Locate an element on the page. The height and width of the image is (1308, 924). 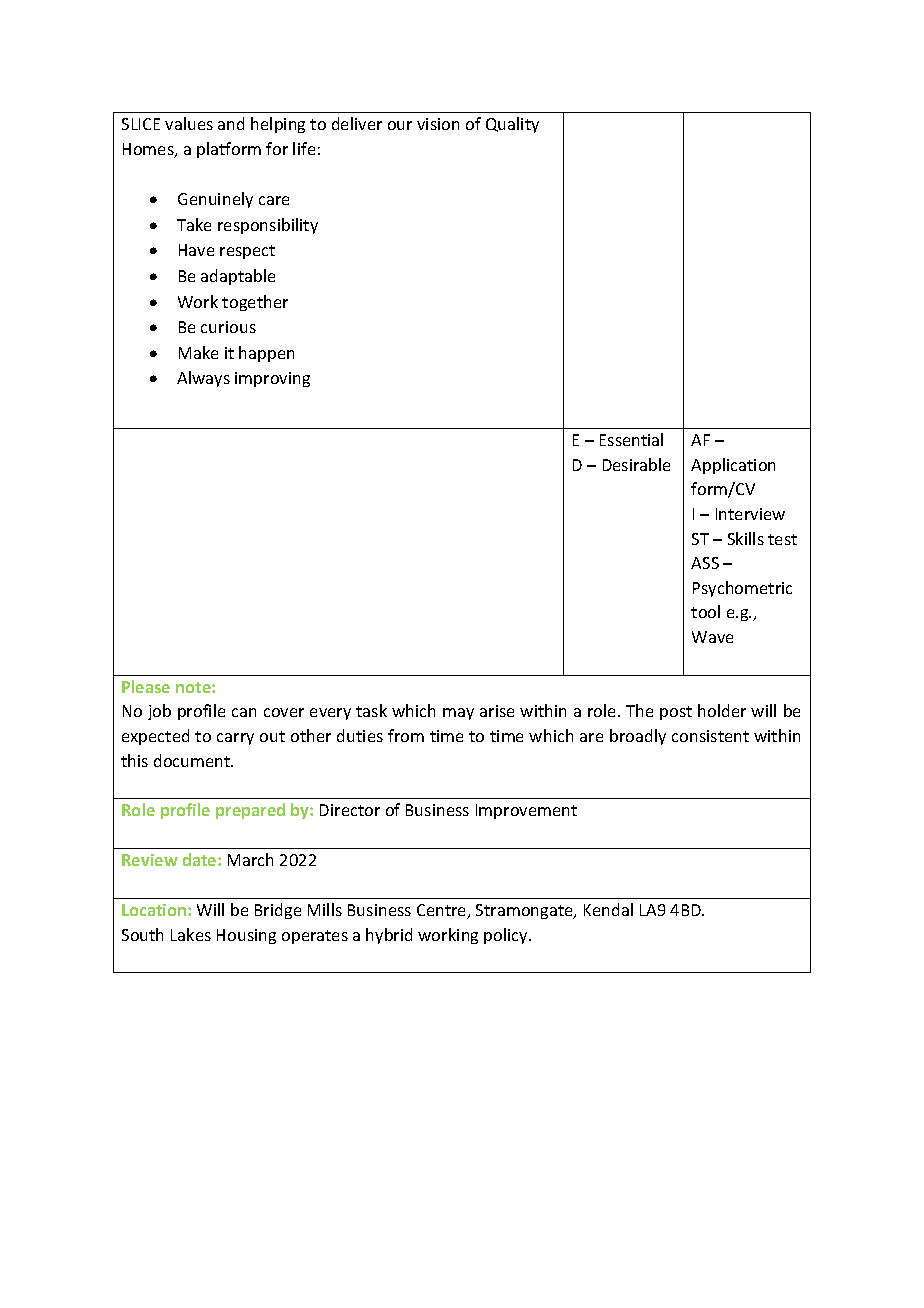
Quality is located at coordinates (512, 125).
